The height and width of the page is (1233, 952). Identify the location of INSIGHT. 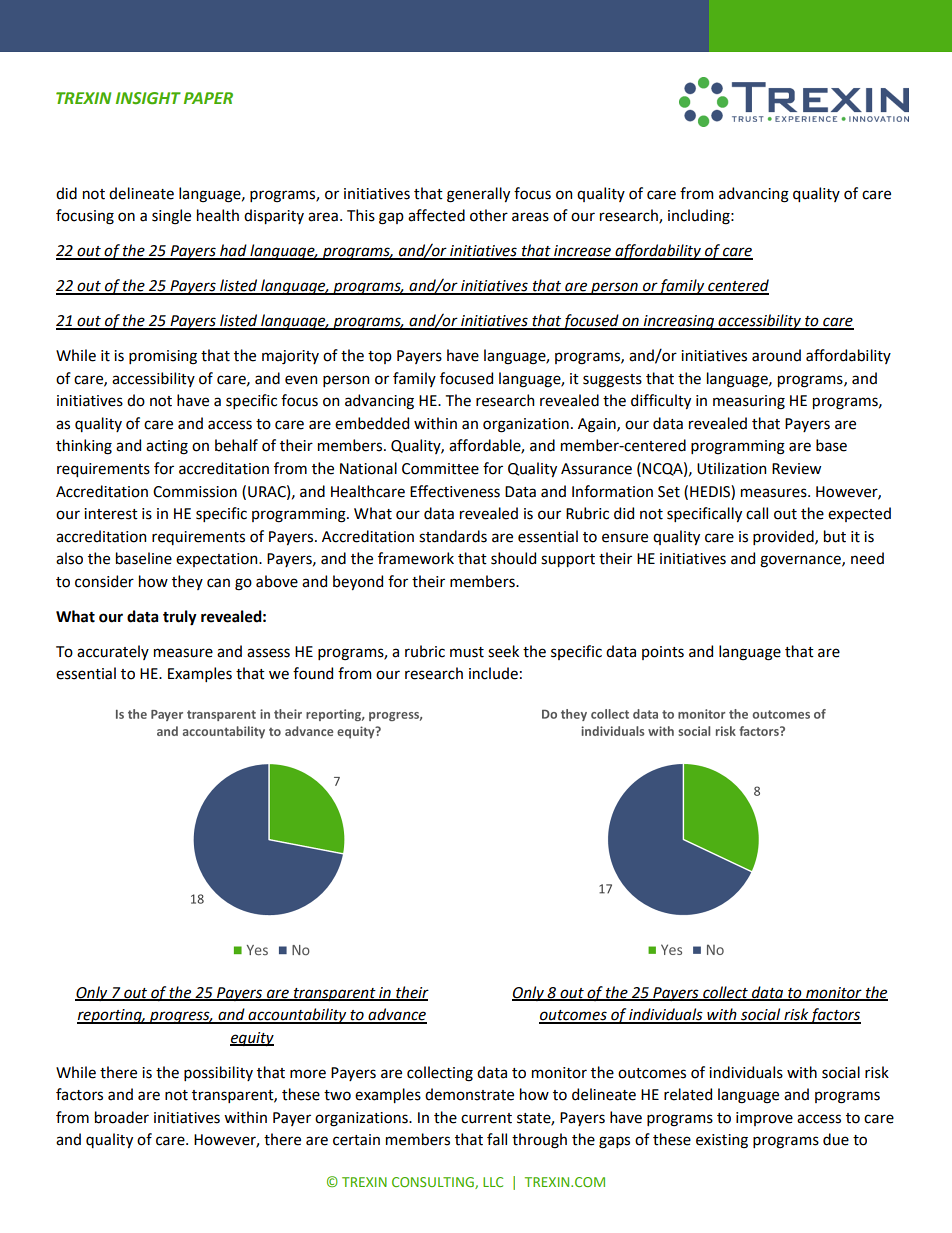
(148, 98).
